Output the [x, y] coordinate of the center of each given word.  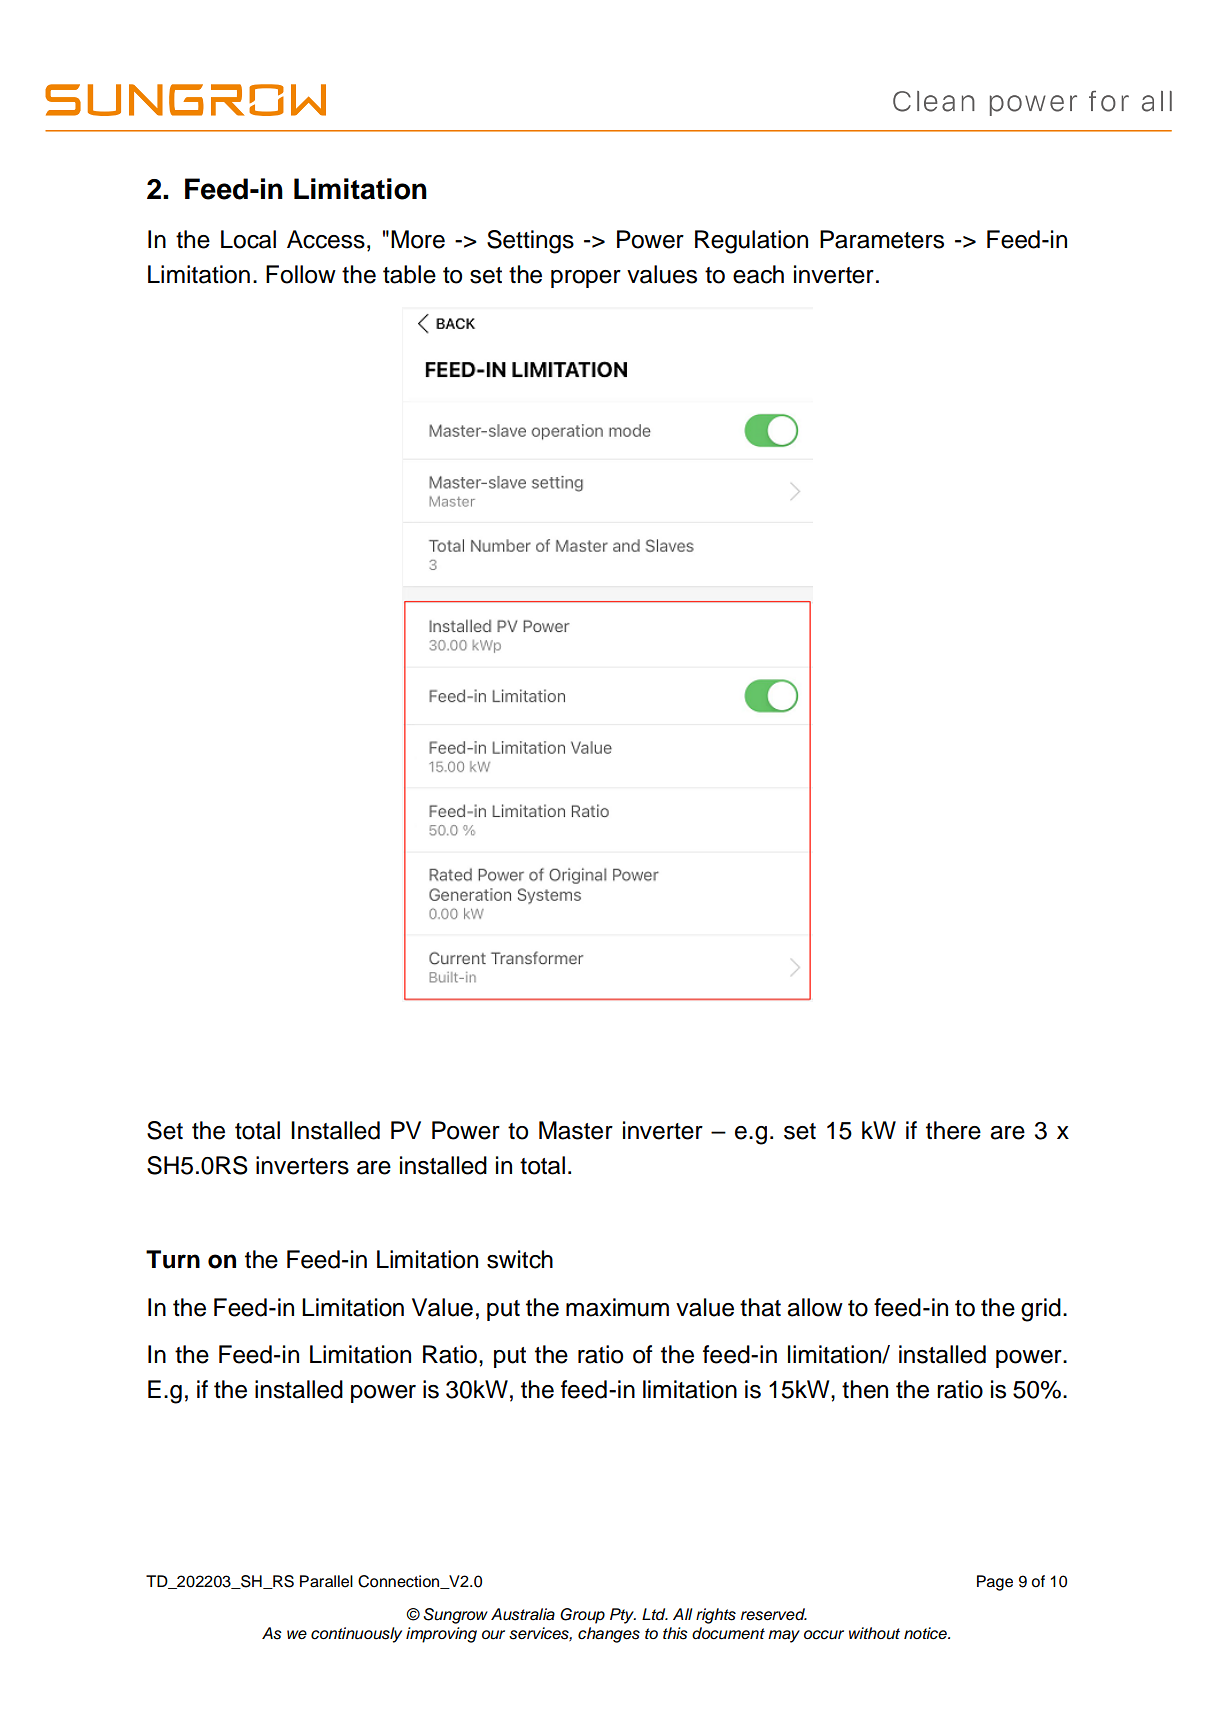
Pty [623, 1616]
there [953, 1130]
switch [520, 1259]
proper [586, 279]
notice [926, 1633]
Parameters [882, 239]
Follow [301, 274]
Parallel [326, 1581]
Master [576, 1130]
